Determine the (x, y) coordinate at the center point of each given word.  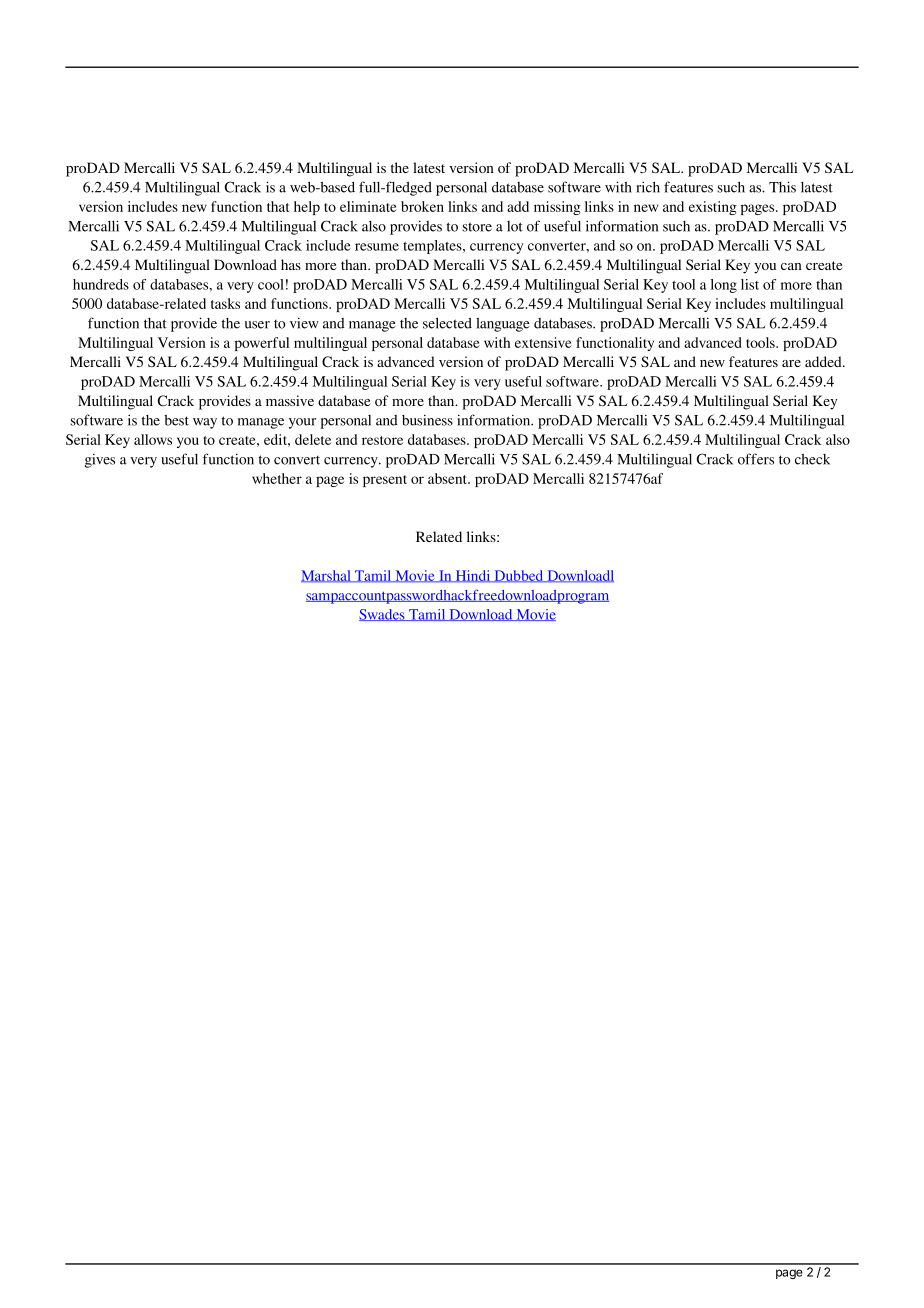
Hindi (473, 576)
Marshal (327, 576)
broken (422, 206)
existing (713, 208)
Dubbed (519, 576)
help (307, 208)
